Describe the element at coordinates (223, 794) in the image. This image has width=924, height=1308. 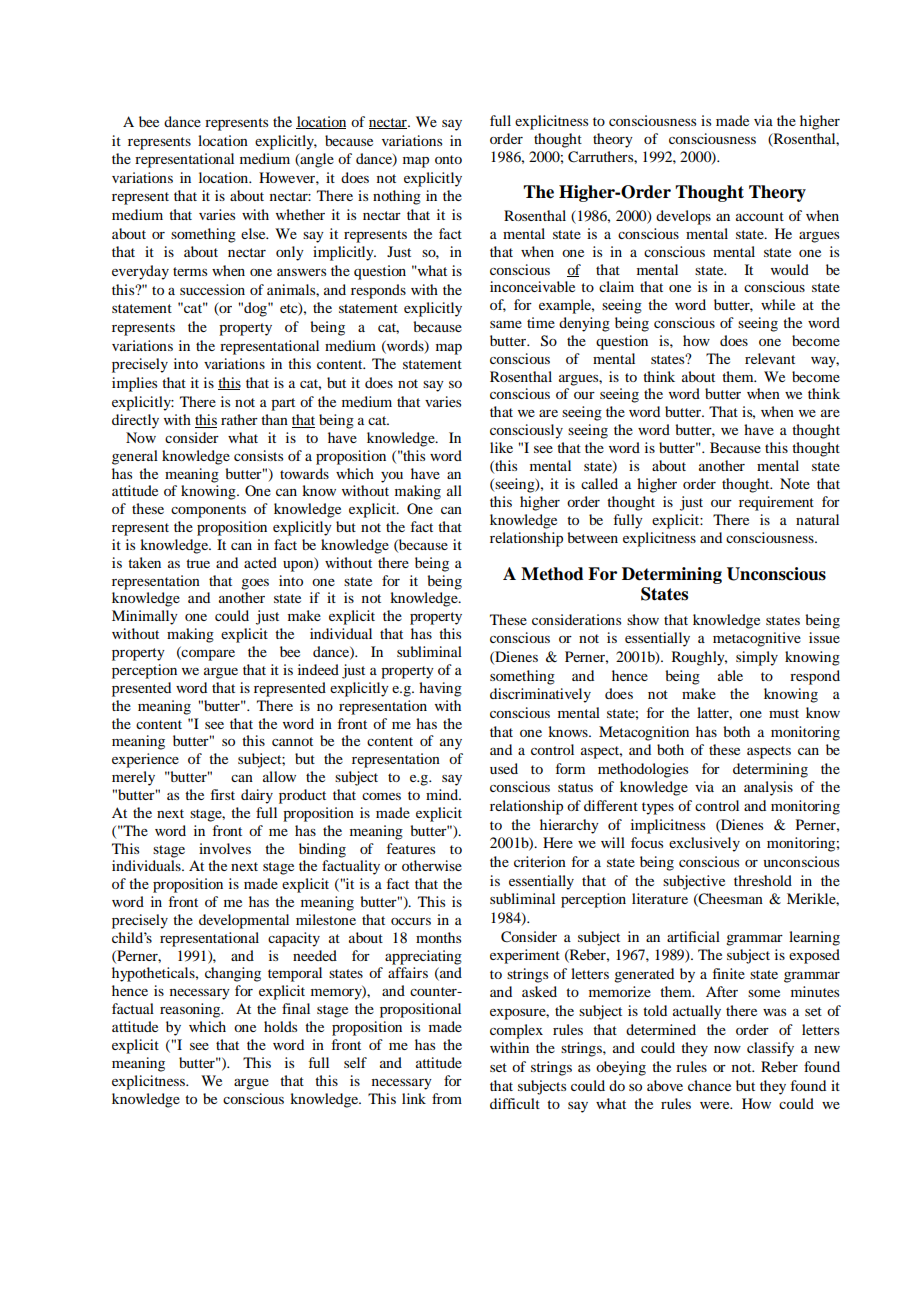
I see `first` at that location.
